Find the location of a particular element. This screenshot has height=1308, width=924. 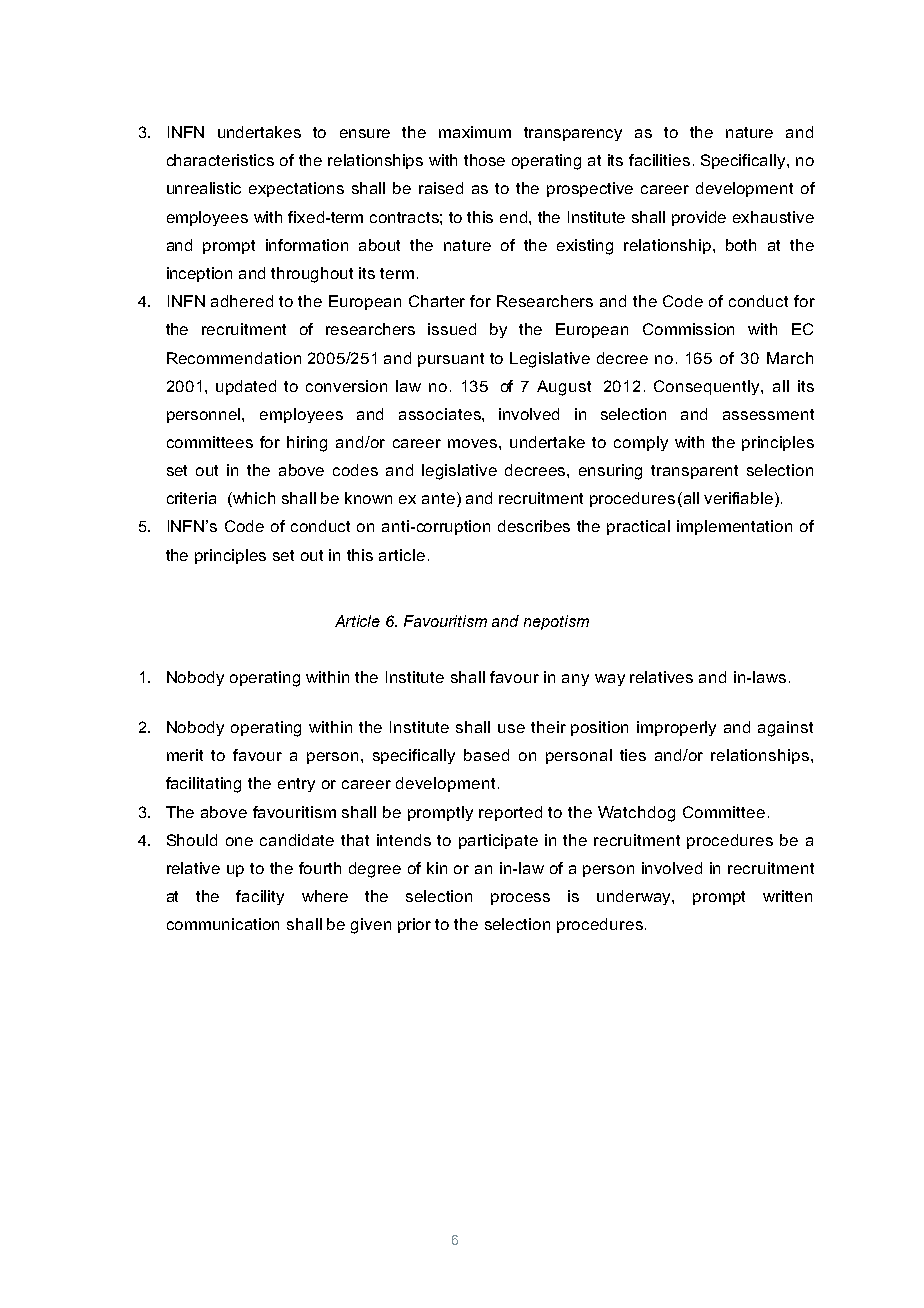

updated is located at coordinates (246, 387).
